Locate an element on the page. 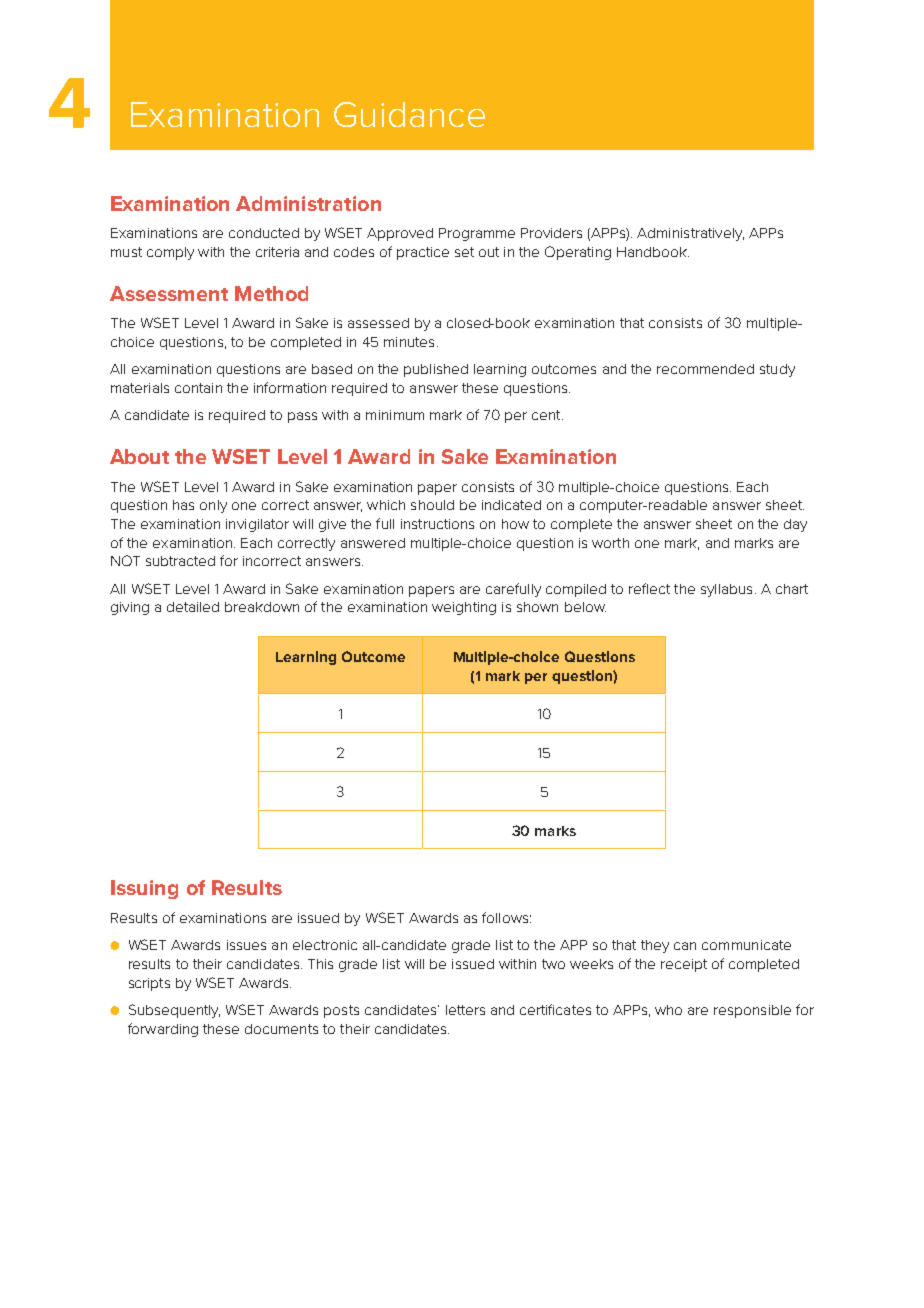  subtracted is located at coordinates (180, 561).
